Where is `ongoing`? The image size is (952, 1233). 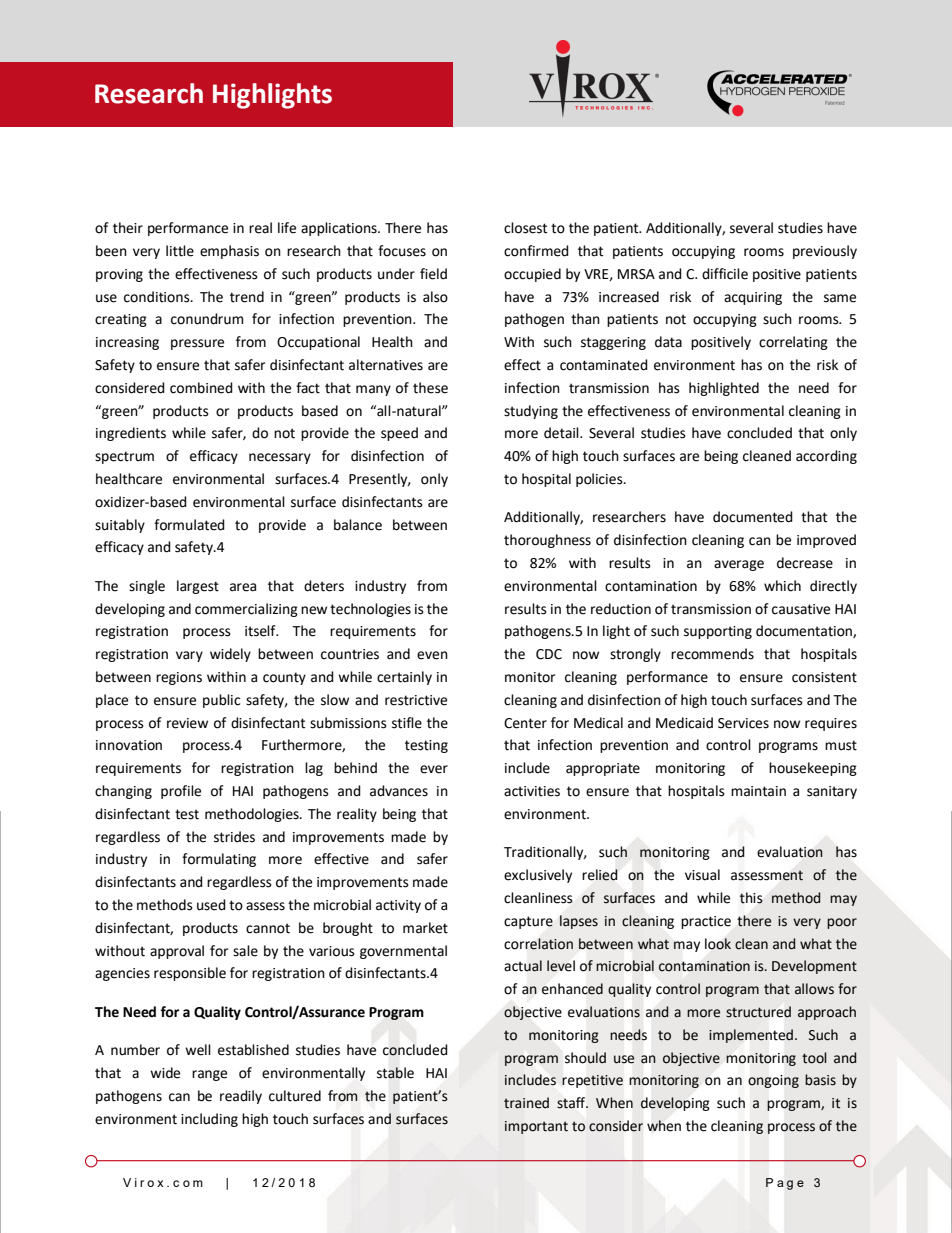
ongoing is located at coordinates (773, 1081).
